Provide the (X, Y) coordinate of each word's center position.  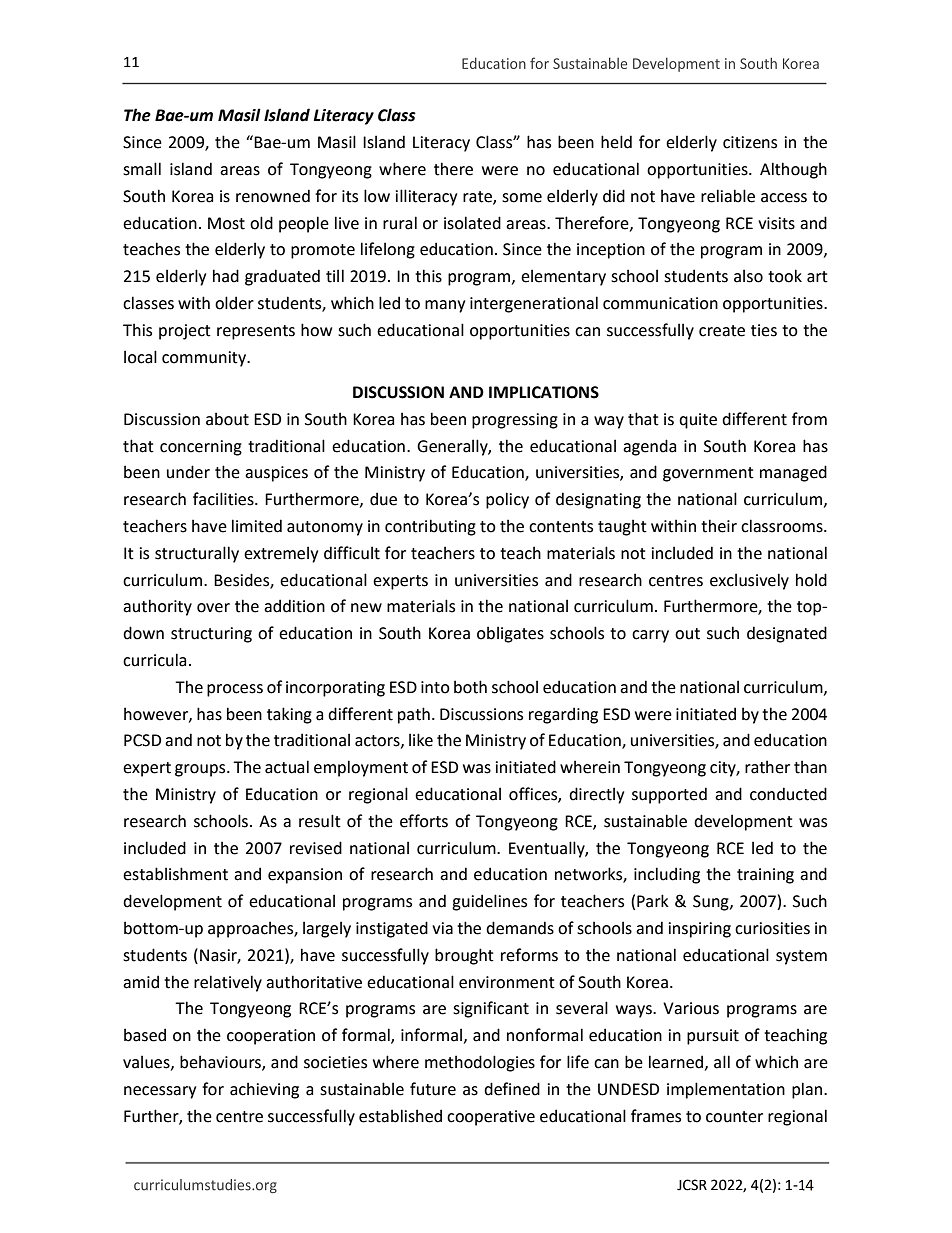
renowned (273, 196)
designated (787, 634)
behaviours (221, 1062)
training (765, 876)
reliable (728, 196)
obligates (510, 634)
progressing (515, 421)
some (522, 198)
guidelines (489, 902)
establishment (175, 874)
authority (157, 607)
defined (512, 1089)
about (227, 419)
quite (698, 421)
